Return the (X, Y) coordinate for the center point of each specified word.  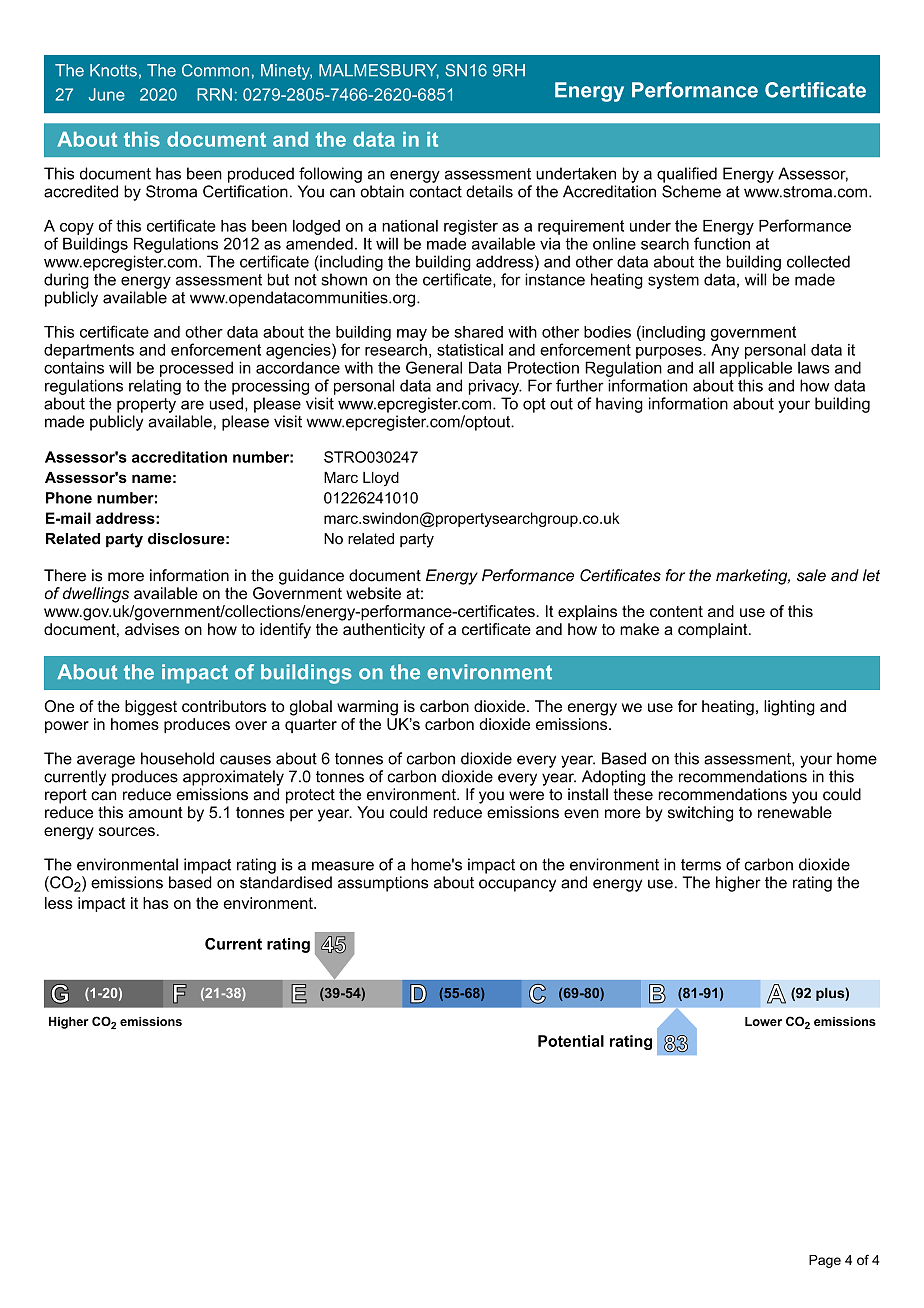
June (107, 94)
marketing (753, 577)
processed (196, 369)
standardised (286, 882)
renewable (795, 812)
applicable (756, 369)
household (177, 758)
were (526, 796)
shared (478, 332)
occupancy (517, 885)
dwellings (96, 595)
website (373, 593)
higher (738, 884)
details (489, 191)
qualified (687, 175)
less (59, 903)
